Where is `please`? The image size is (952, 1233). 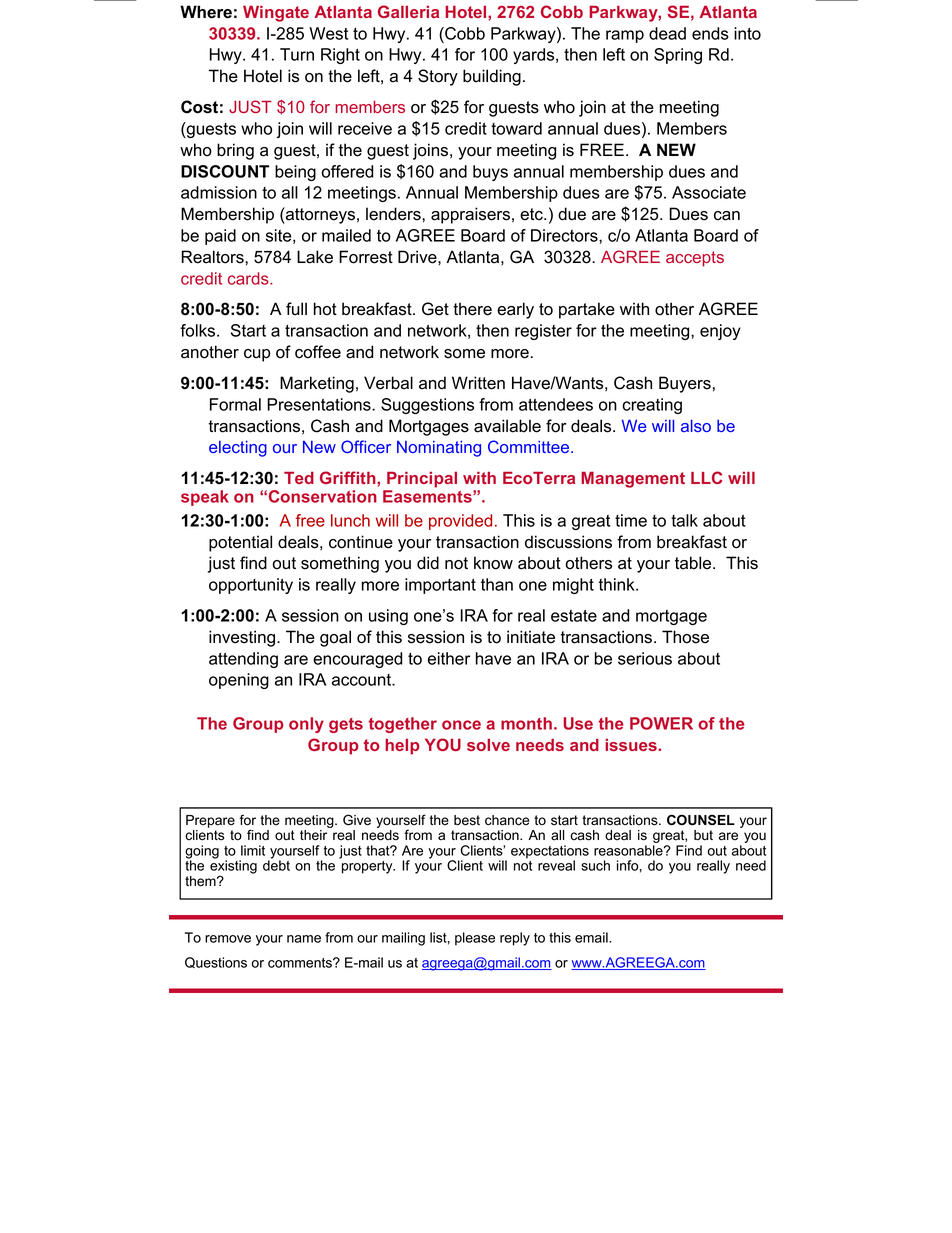 please is located at coordinates (475, 939).
